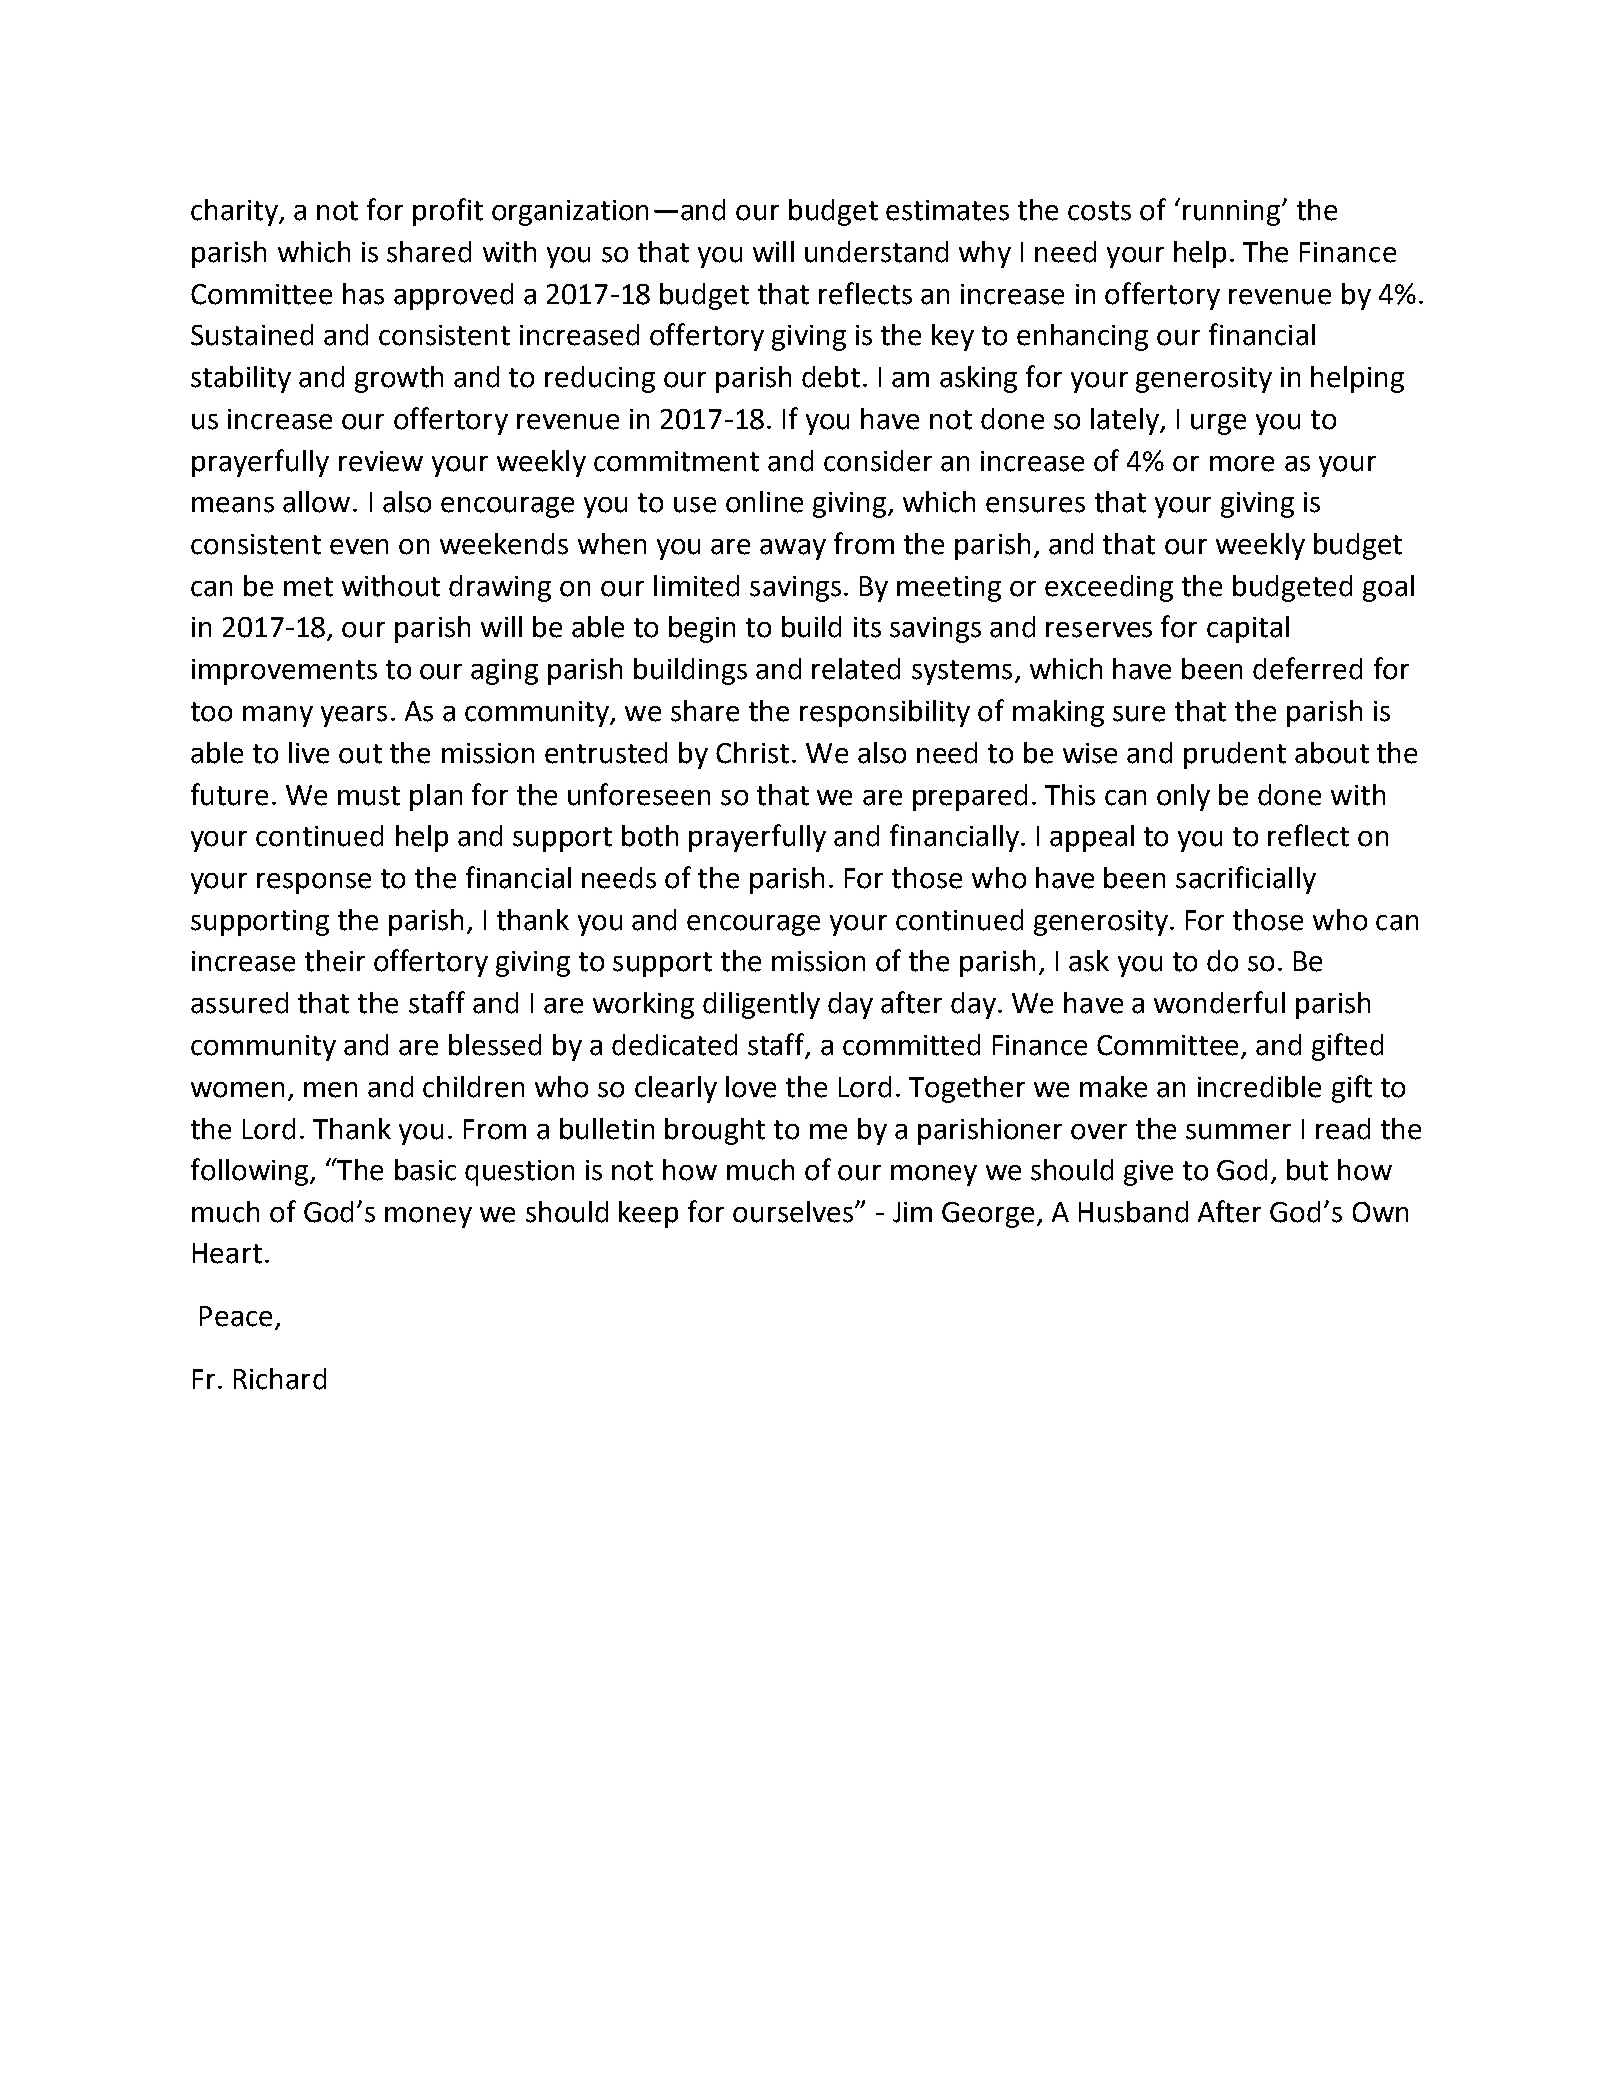 The image size is (1615, 2091). Describe the element at coordinates (280, 1379) in the screenshot. I see `Richard` at that location.
